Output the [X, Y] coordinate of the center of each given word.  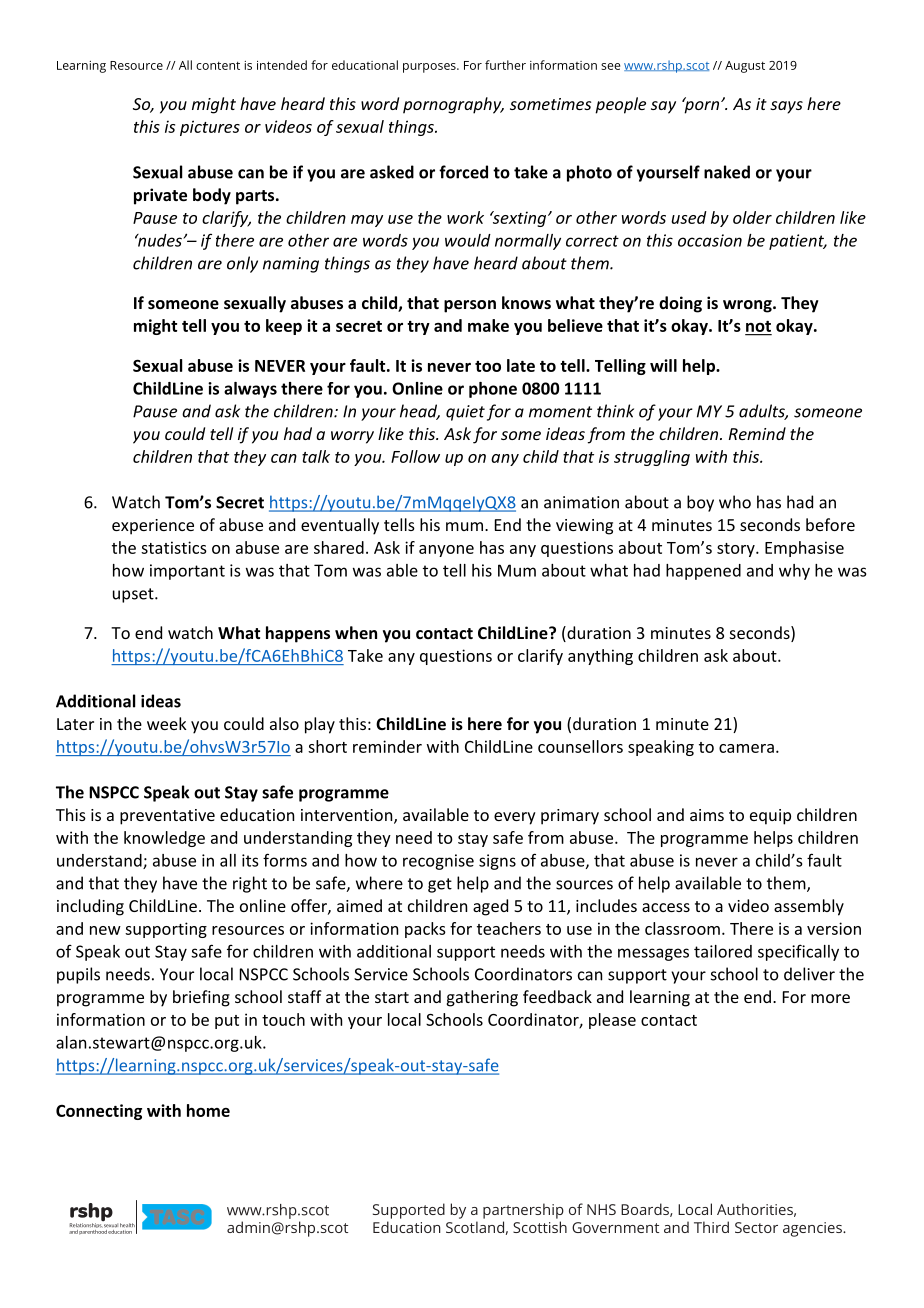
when [356, 632]
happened [703, 572]
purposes [430, 68]
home [208, 1110]
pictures [210, 128]
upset [134, 595]
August [745, 67]
